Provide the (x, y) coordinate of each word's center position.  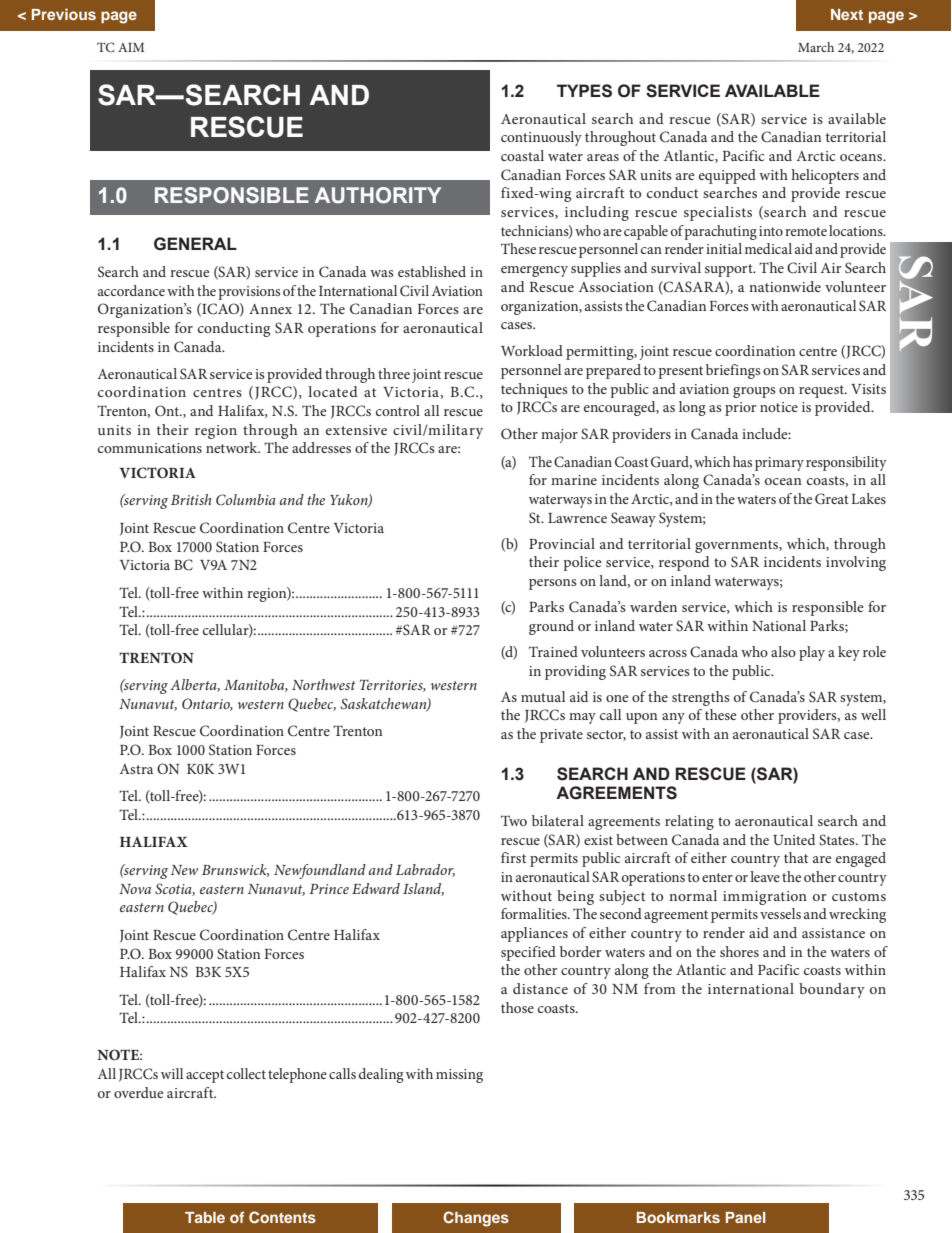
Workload (532, 350)
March (816, 47)
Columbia (246, 499)
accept (205, 1076)
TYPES (584, 91)
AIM (131, 47)
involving (856, 563)
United (794, 839)
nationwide (785, 286)
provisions (249, 293)
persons (553, 584)
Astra (136, 769)
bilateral (558, 820)
